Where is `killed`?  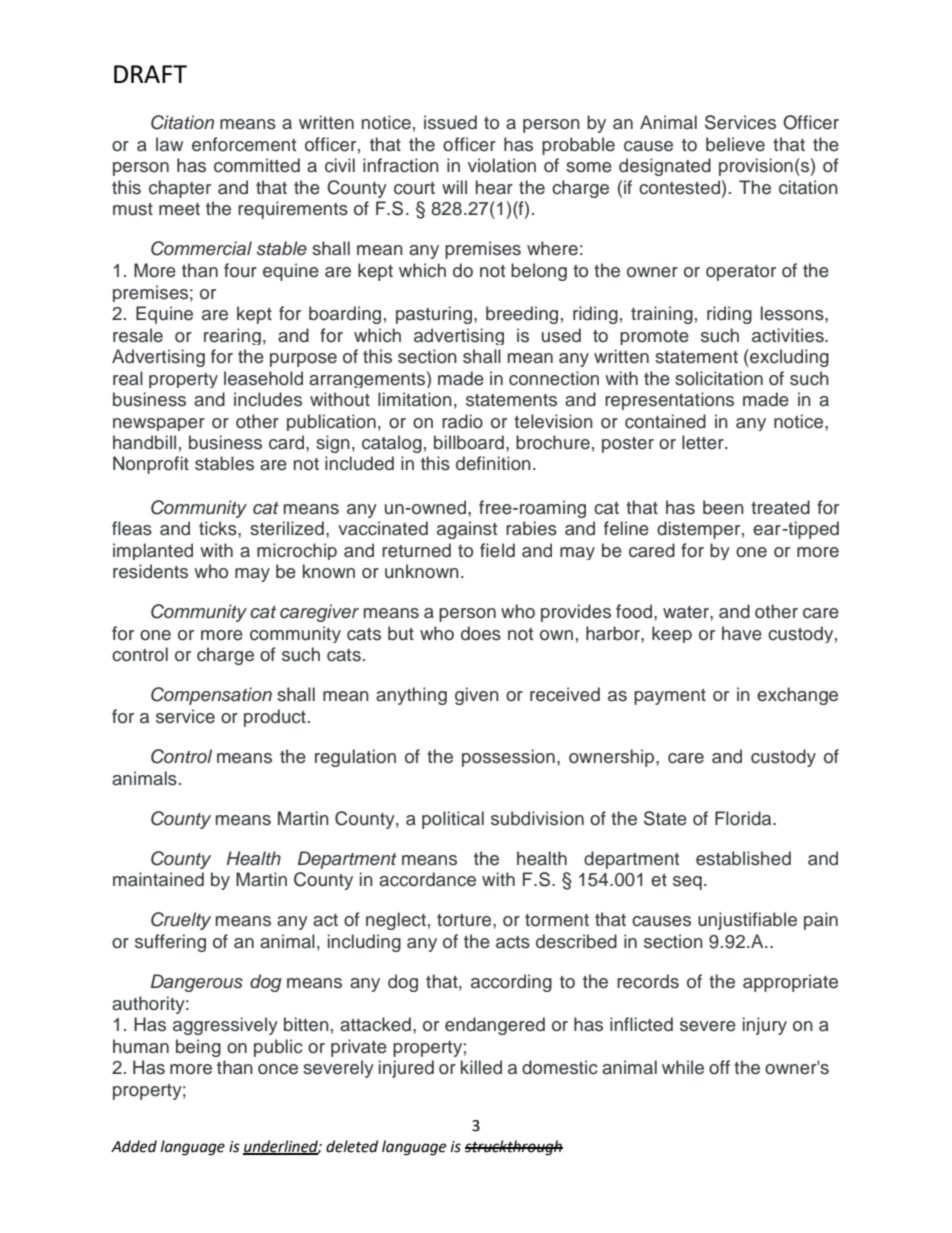
killed is located at coordinates (481, 1067).
